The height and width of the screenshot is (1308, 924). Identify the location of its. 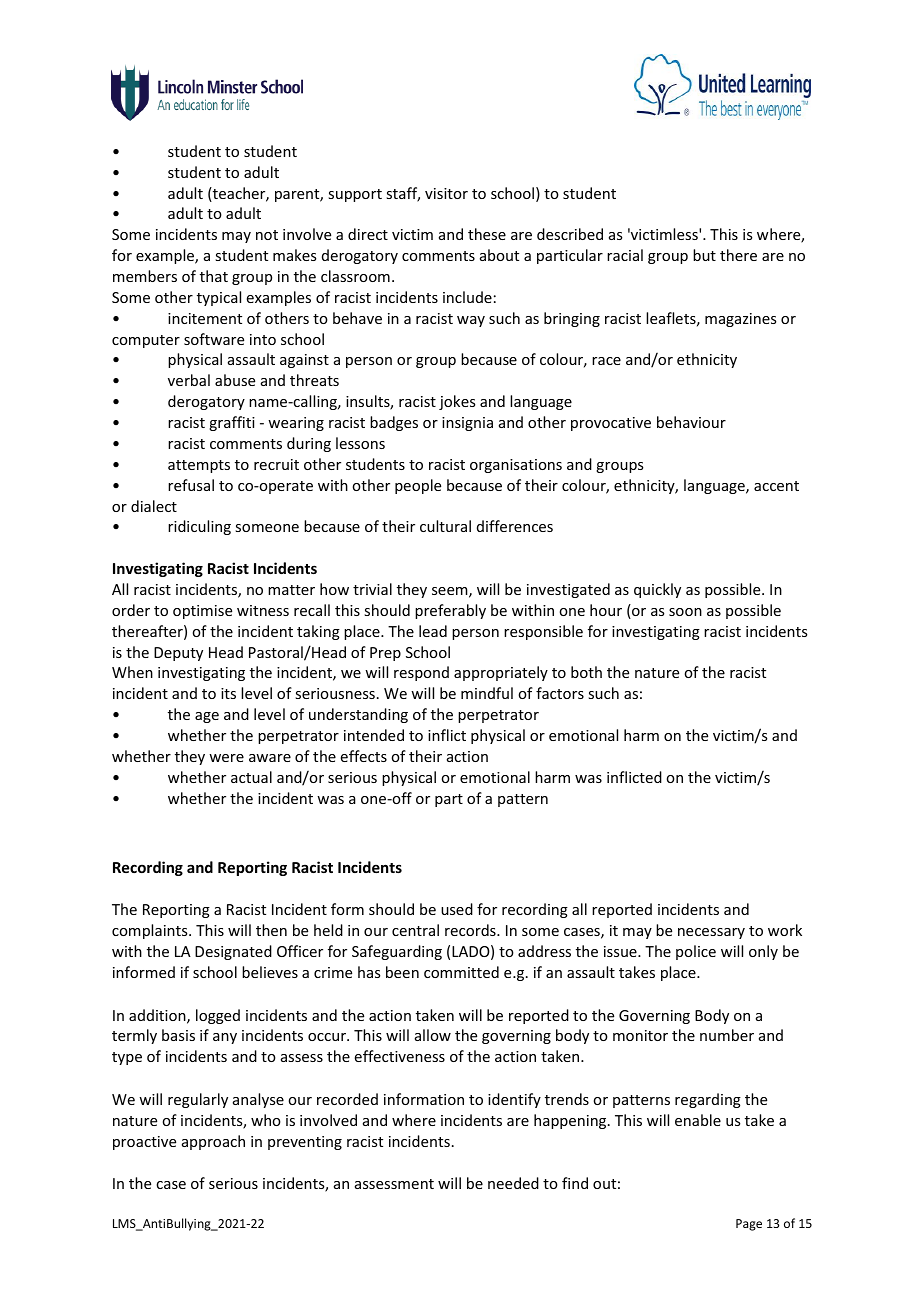
(228, 693).
